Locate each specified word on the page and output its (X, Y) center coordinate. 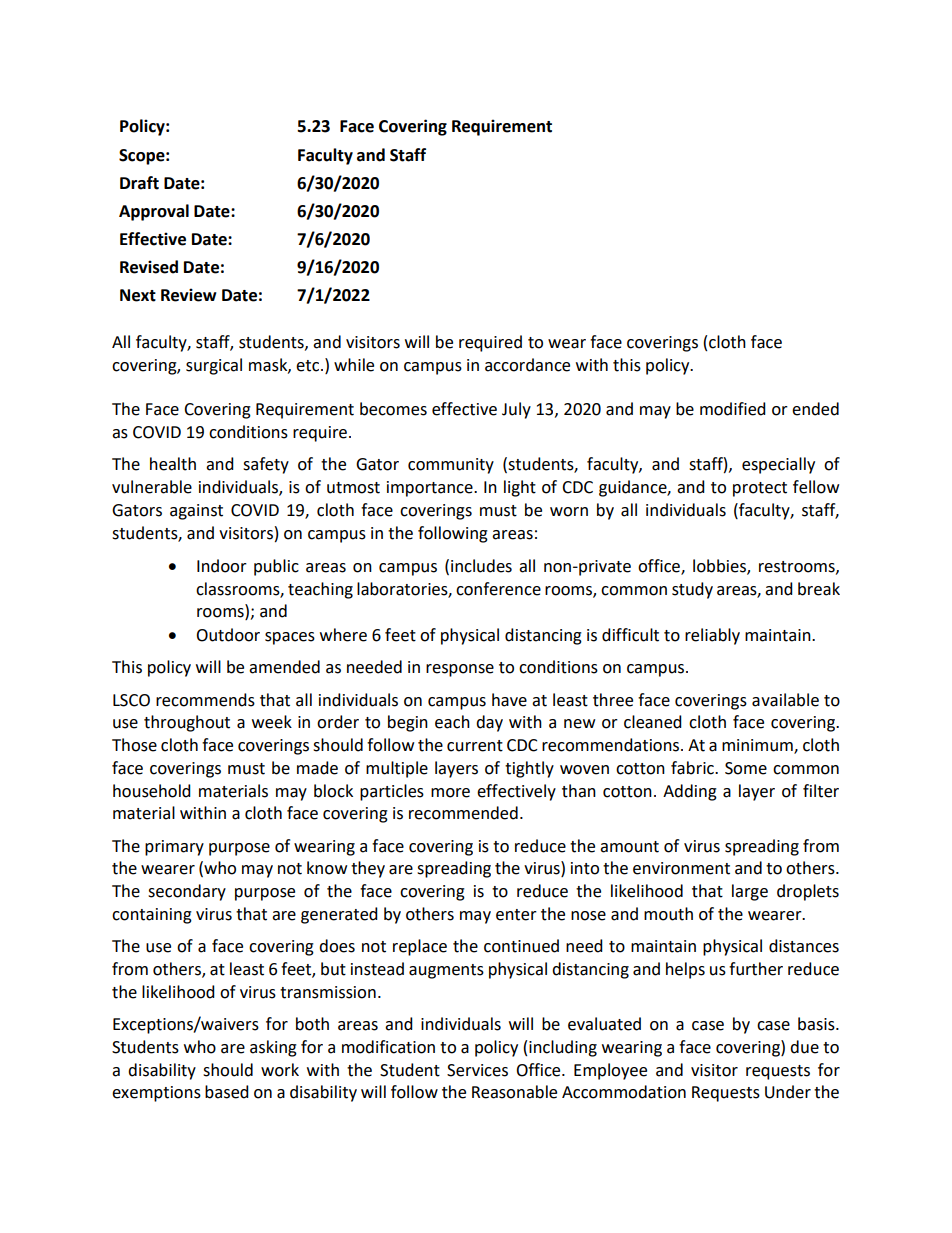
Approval (154, 212)
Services (477, 1070)
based (227, 1092)
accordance (527, 365)
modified (733, 409)
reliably (712, 636)
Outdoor (228, 635)
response (460, 670)
